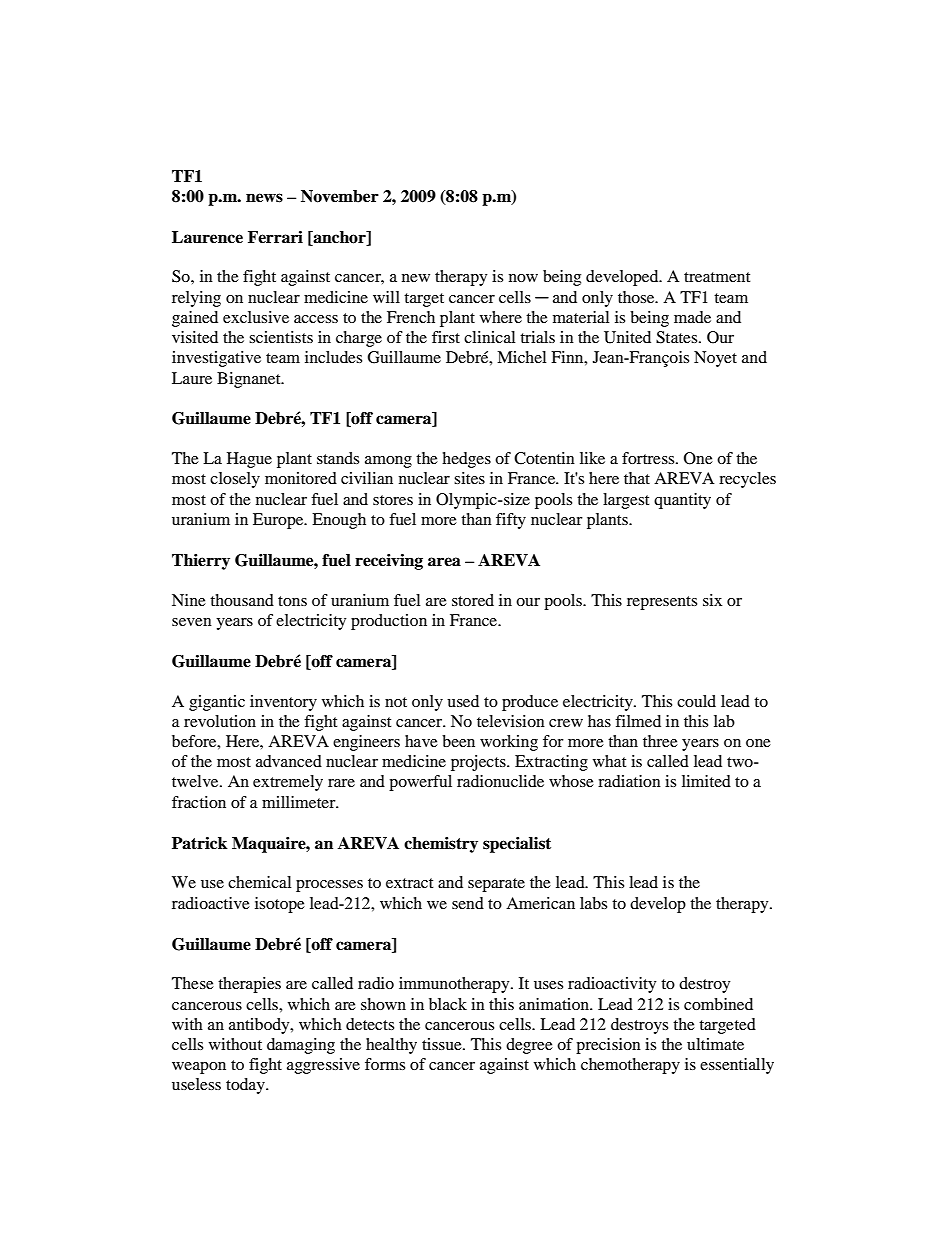  I want to click on Europe, so click(279, 521).
